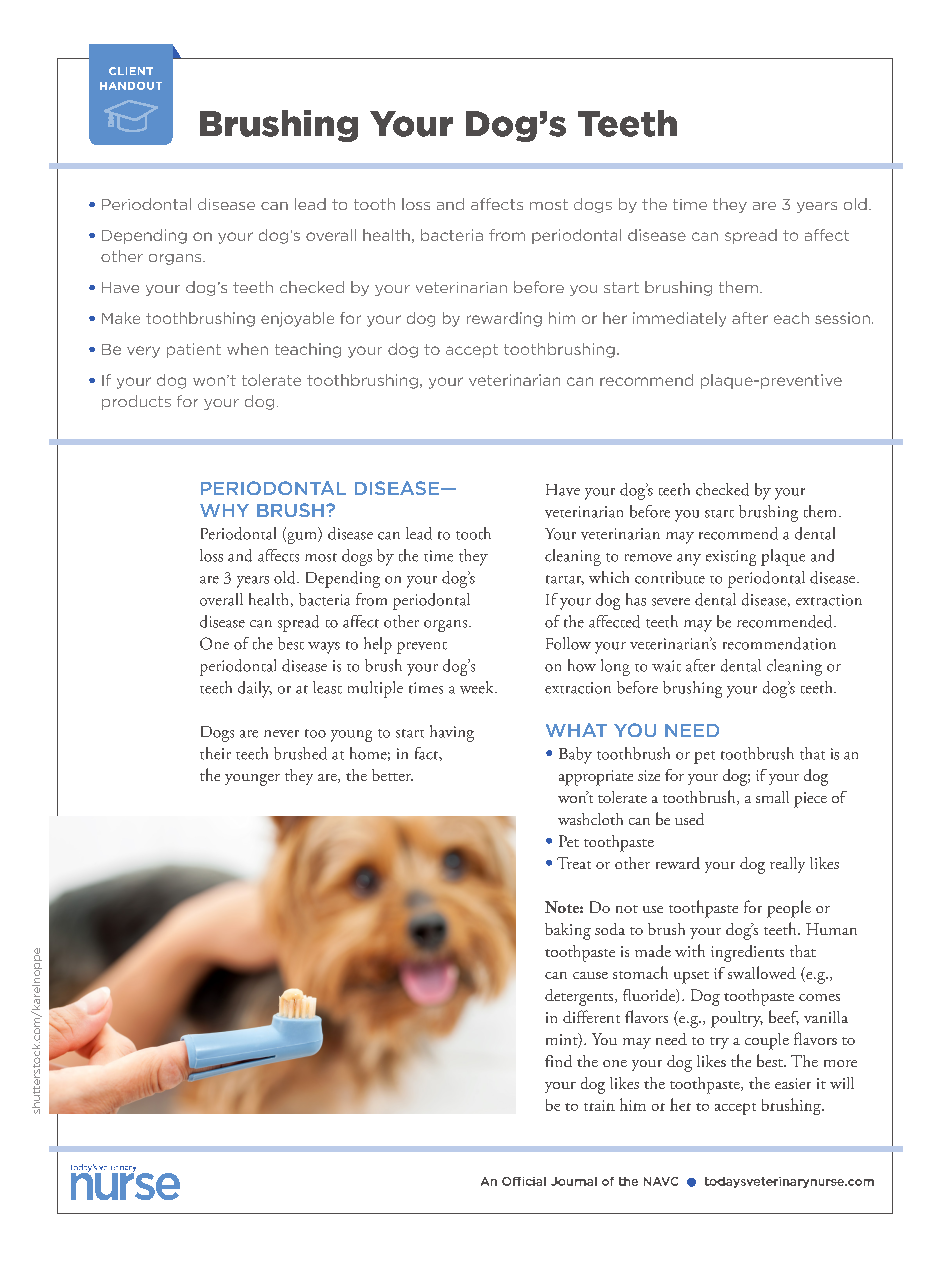 This screenshot has width=952, height=1275. I want to click on immediately, so click(679, 319).
